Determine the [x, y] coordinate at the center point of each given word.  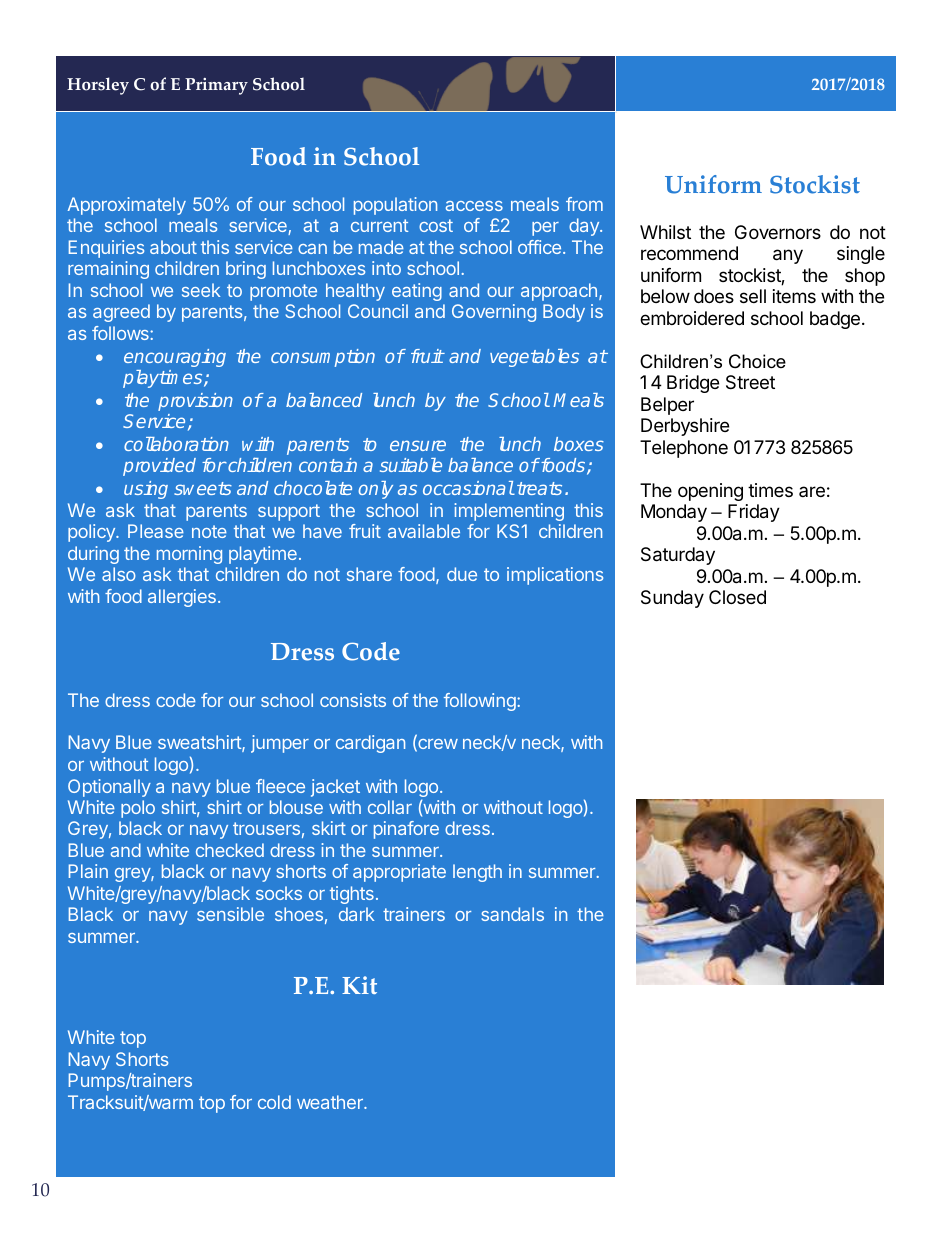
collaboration [176, 443]
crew [437, 745]
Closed [737, 597]
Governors [778, 232]
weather [331, 1102]
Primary [216, 86]
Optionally [109, 788]
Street [750, 382]
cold [274, 1102]
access [474, 206]
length [477, 873]
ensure [418, 445]
